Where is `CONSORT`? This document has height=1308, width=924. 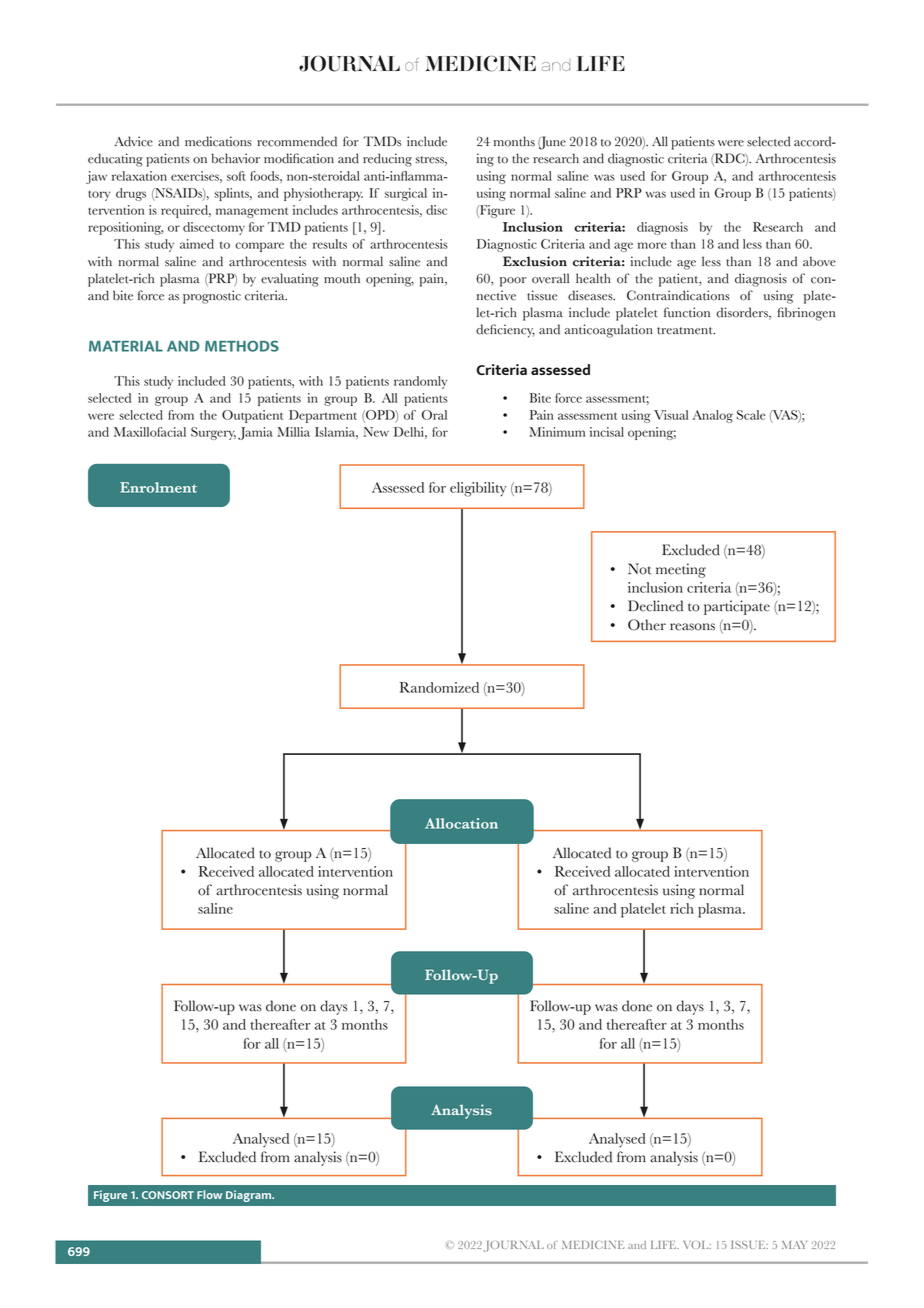
CONSORT is located at coordinates (168, 1195).
